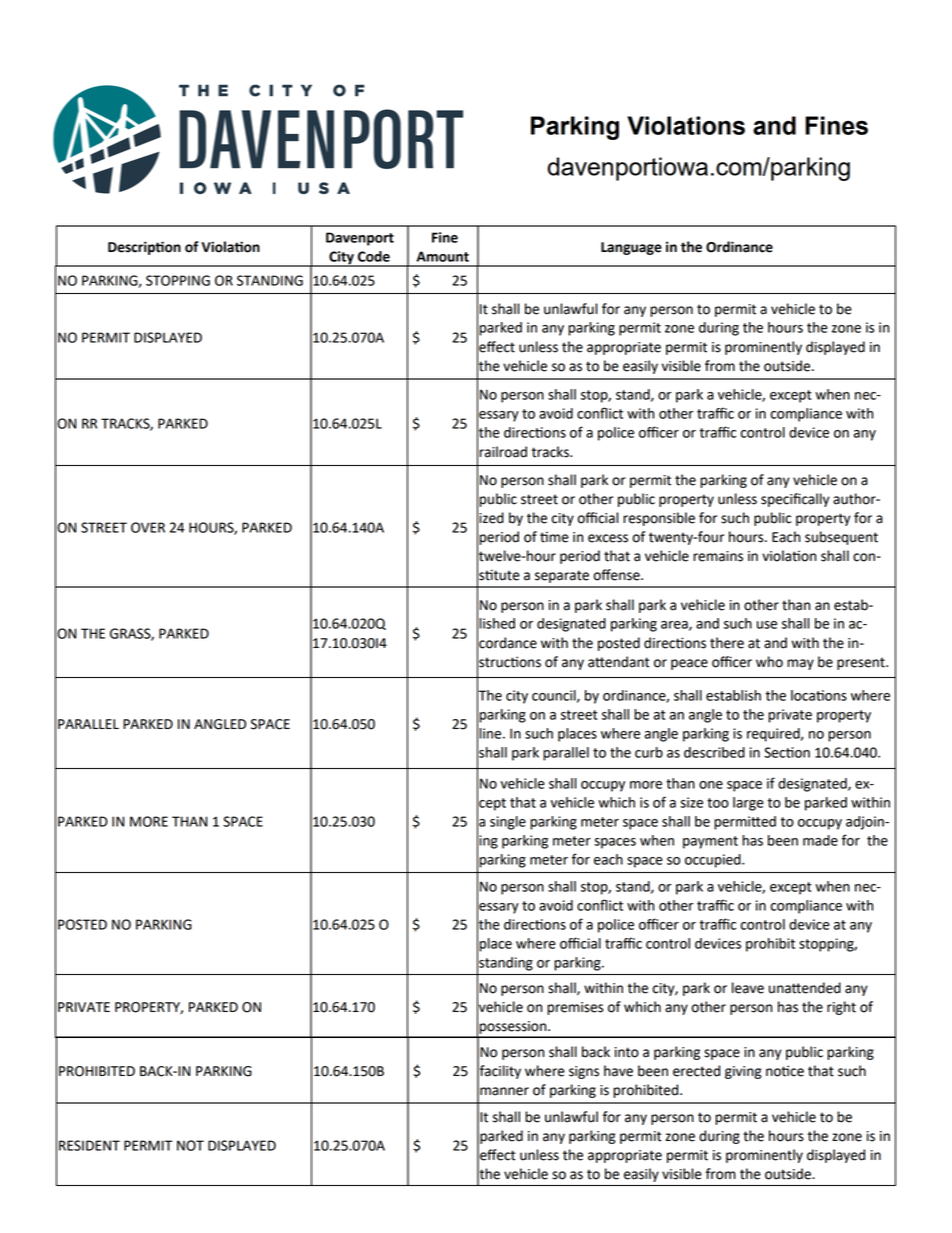  I want to click on OVER, so click(148, 527).
